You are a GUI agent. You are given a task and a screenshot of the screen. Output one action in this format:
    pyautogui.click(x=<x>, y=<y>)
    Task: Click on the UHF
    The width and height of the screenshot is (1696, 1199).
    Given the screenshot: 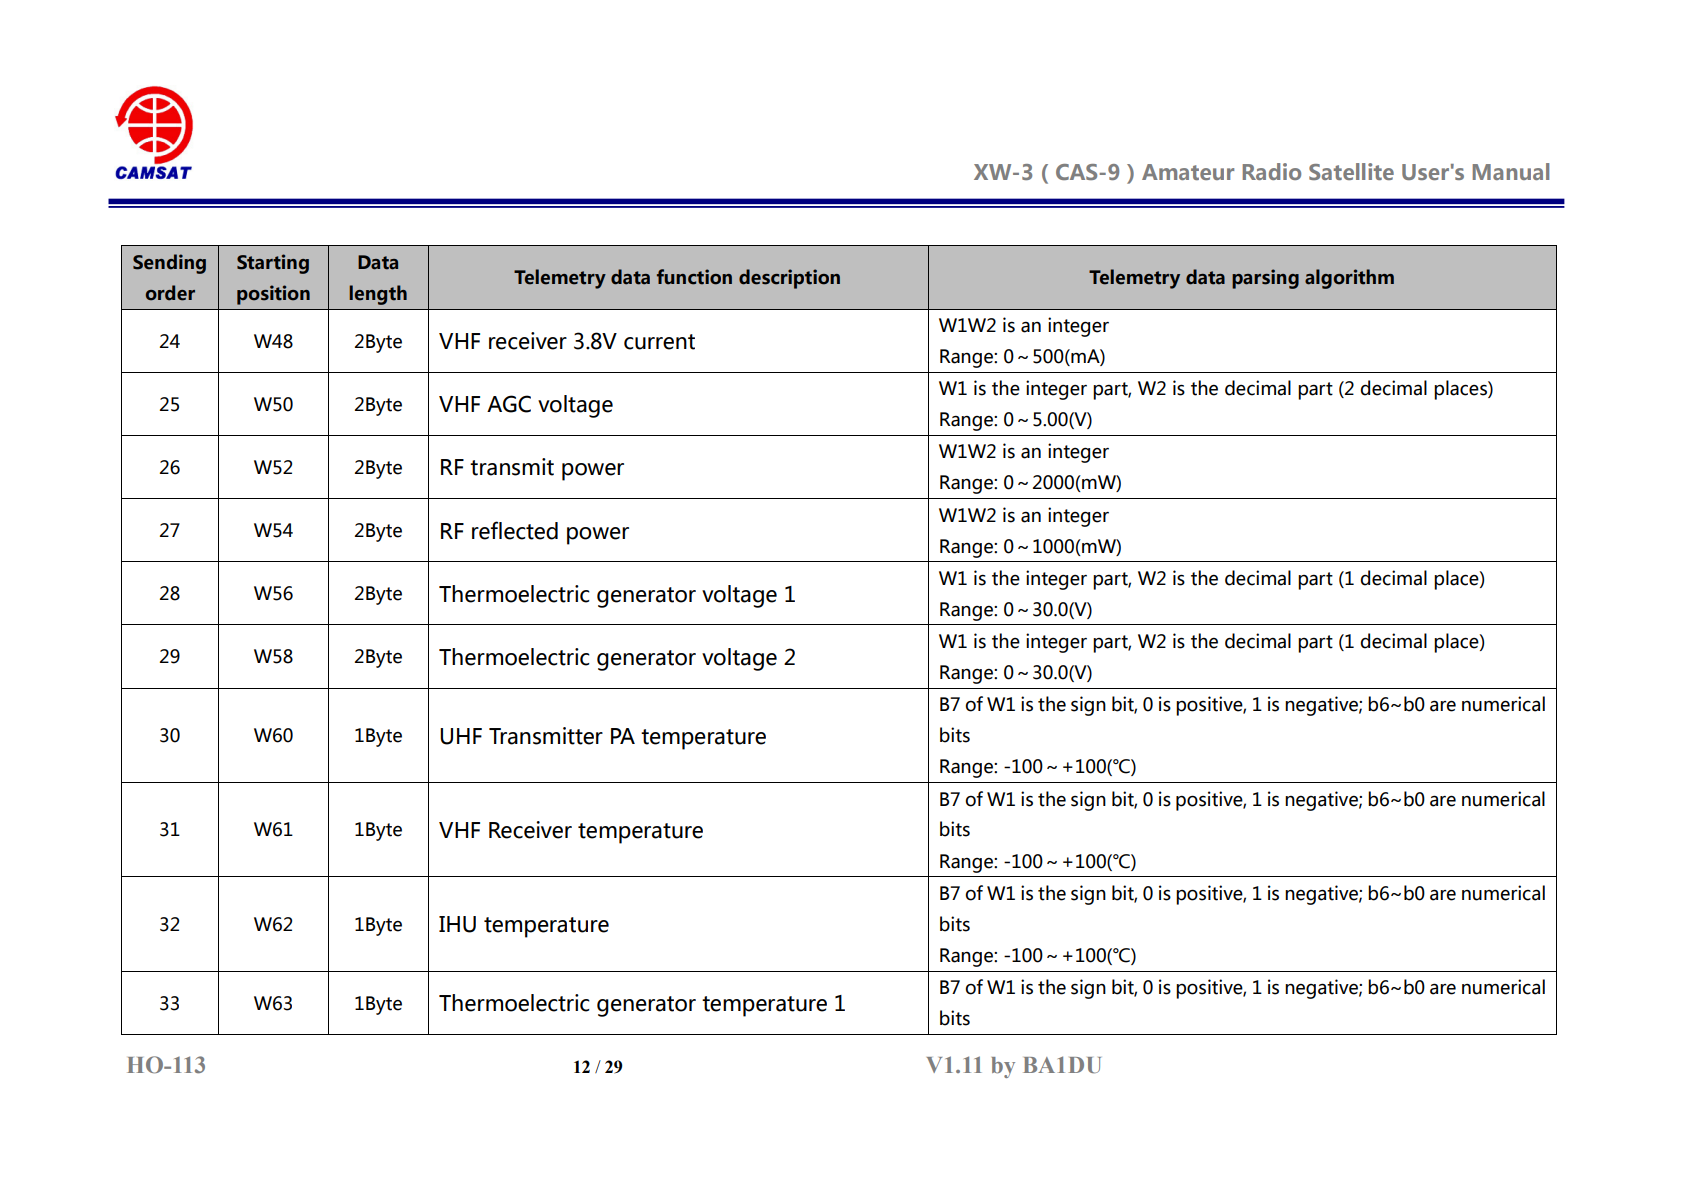 What is the action you would take?
    pyautogui.click(x=461, y=736)
